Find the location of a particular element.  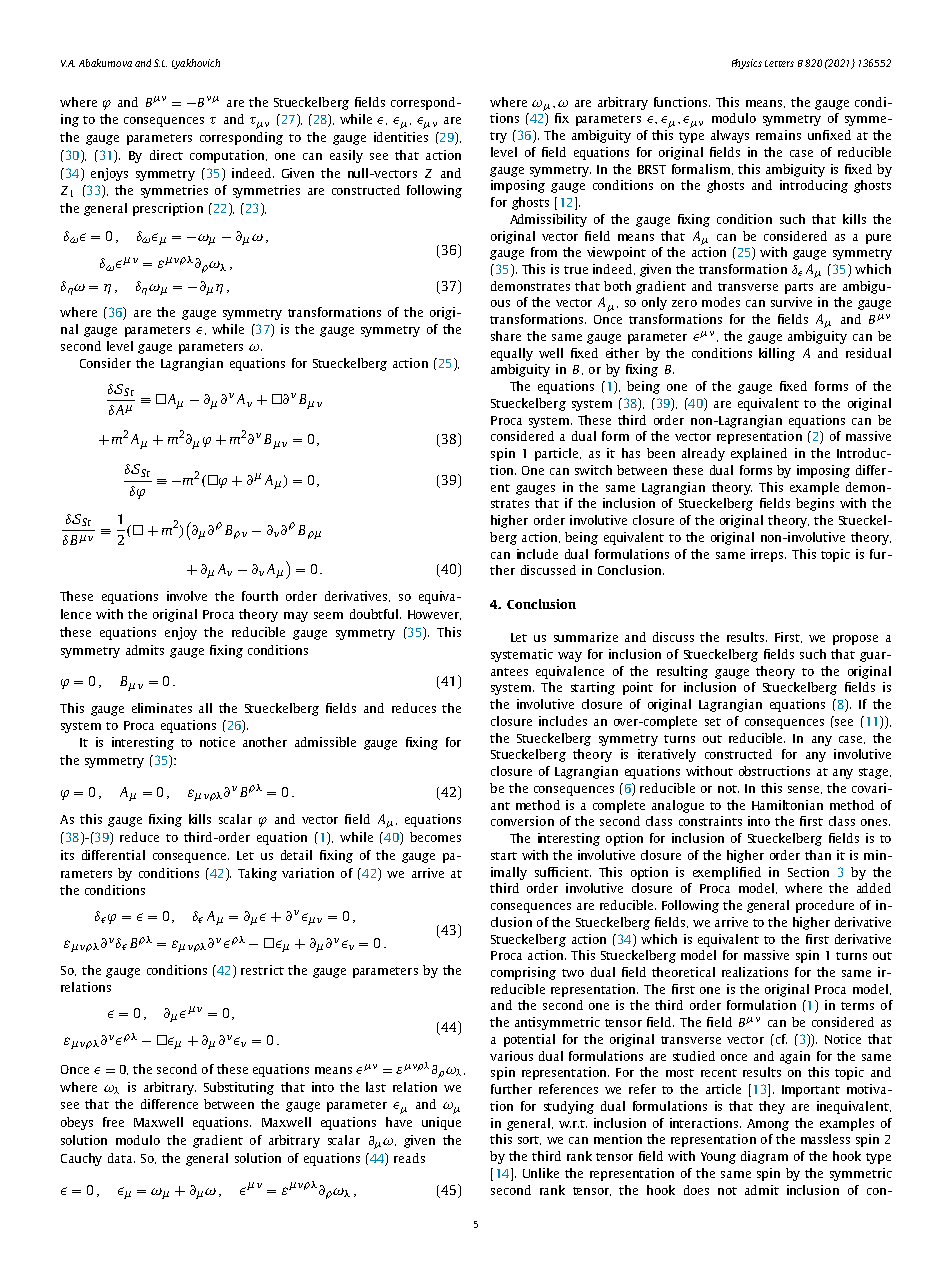

propose is located at coordinates (855, 640).
